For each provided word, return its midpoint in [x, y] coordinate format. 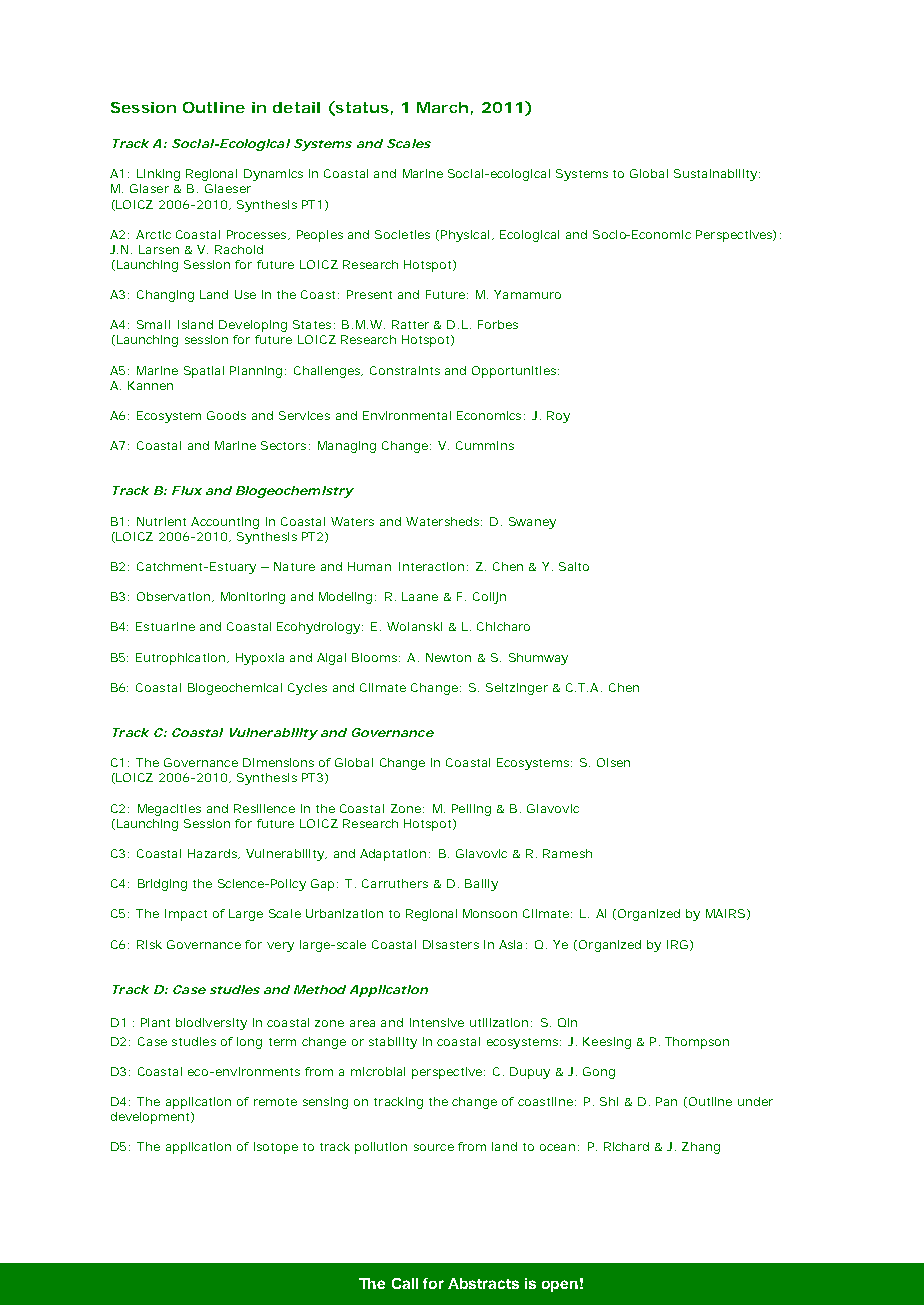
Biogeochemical [235, 689]
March [442, 107]
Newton [448, 657]
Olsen [613, 762]
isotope [276, 1148]
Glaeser [228, 188]
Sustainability [717, 175]
